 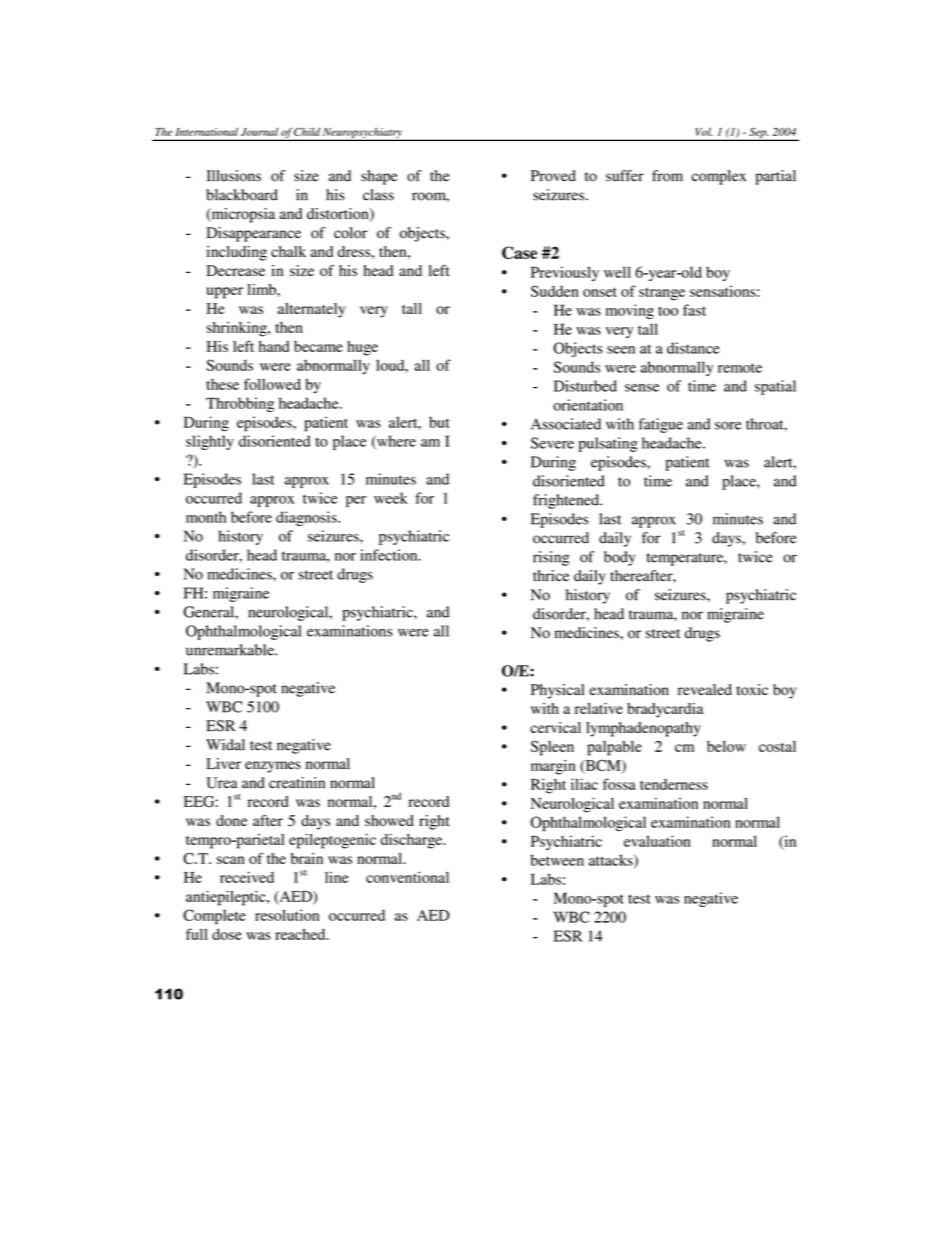 What do you see at coordinates (553, 176) in the document?
I see `Proved` at bounding box center [553, 176].
